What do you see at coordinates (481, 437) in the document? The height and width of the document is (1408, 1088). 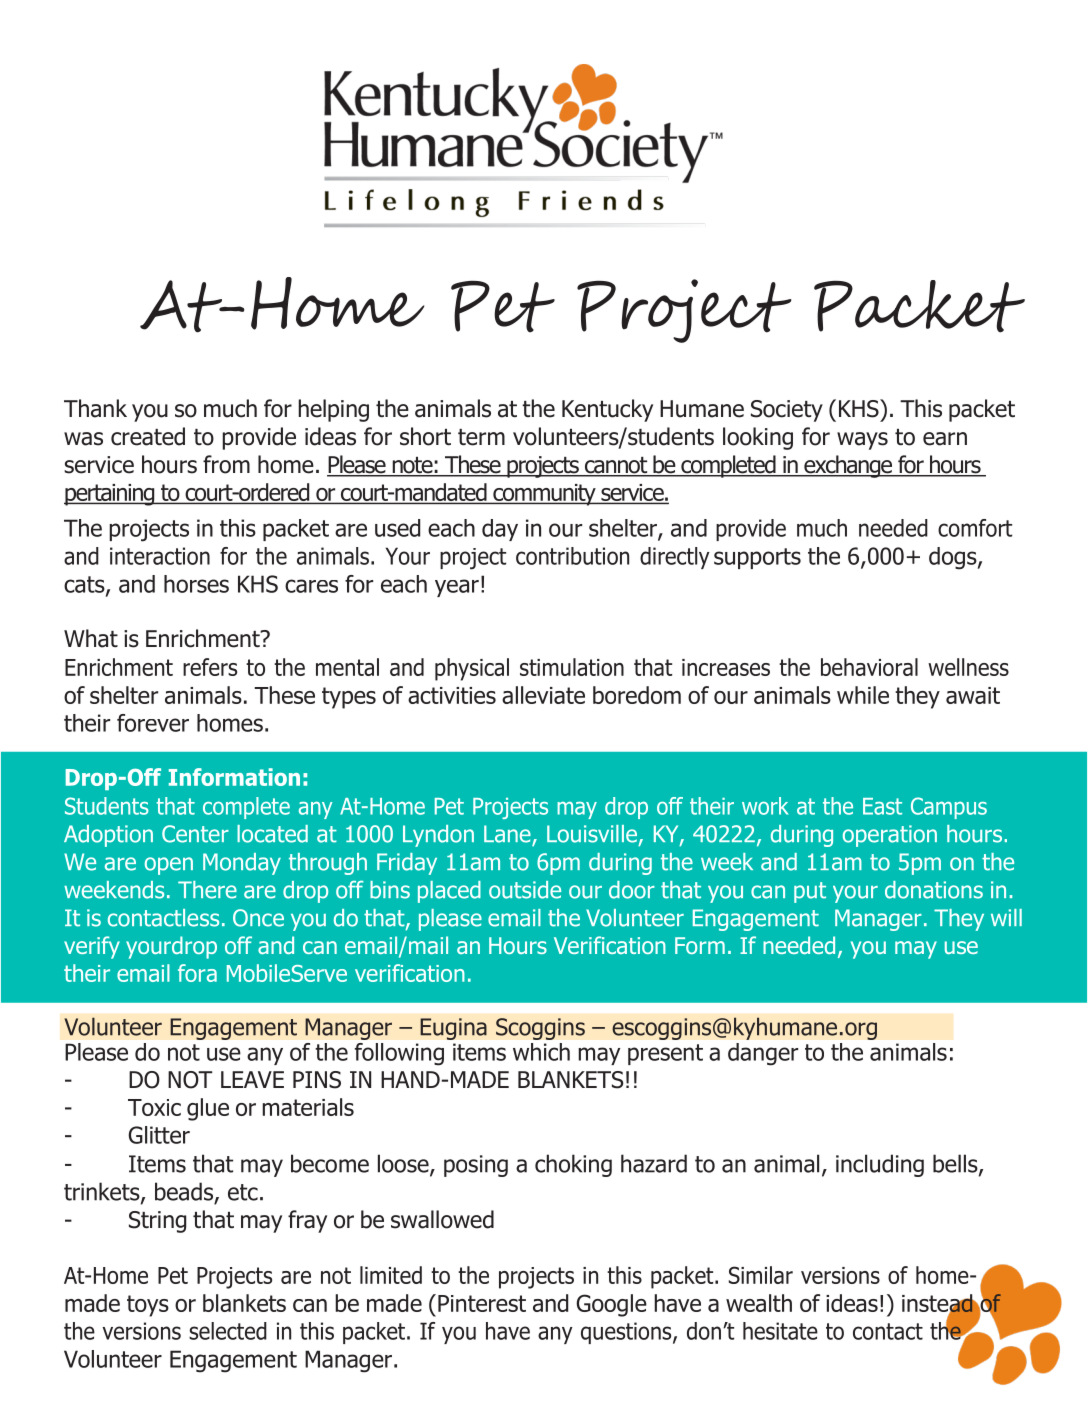 I see `term` at bounding box center [481, 437].
